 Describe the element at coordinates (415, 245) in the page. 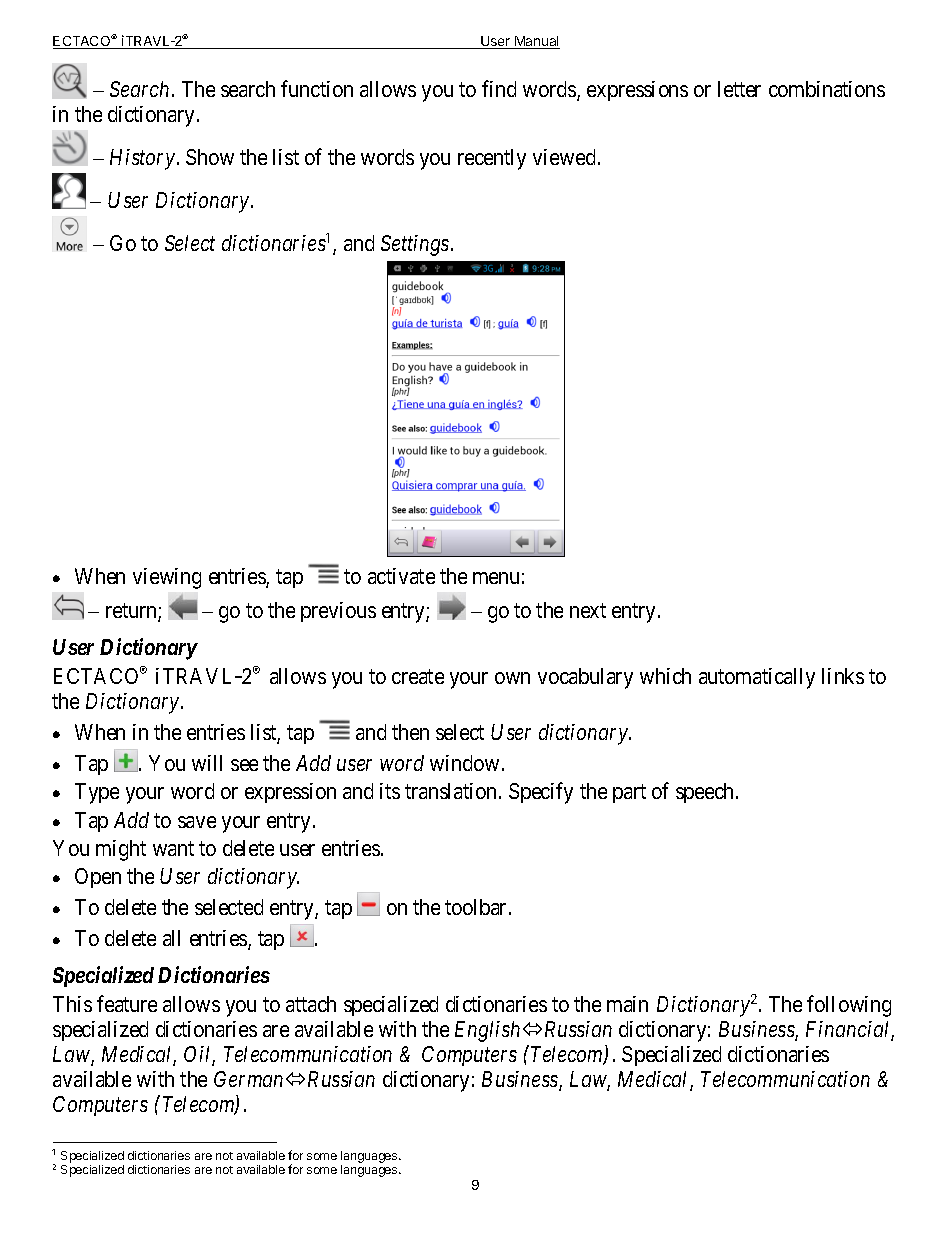

I see `Settings` at that location.
